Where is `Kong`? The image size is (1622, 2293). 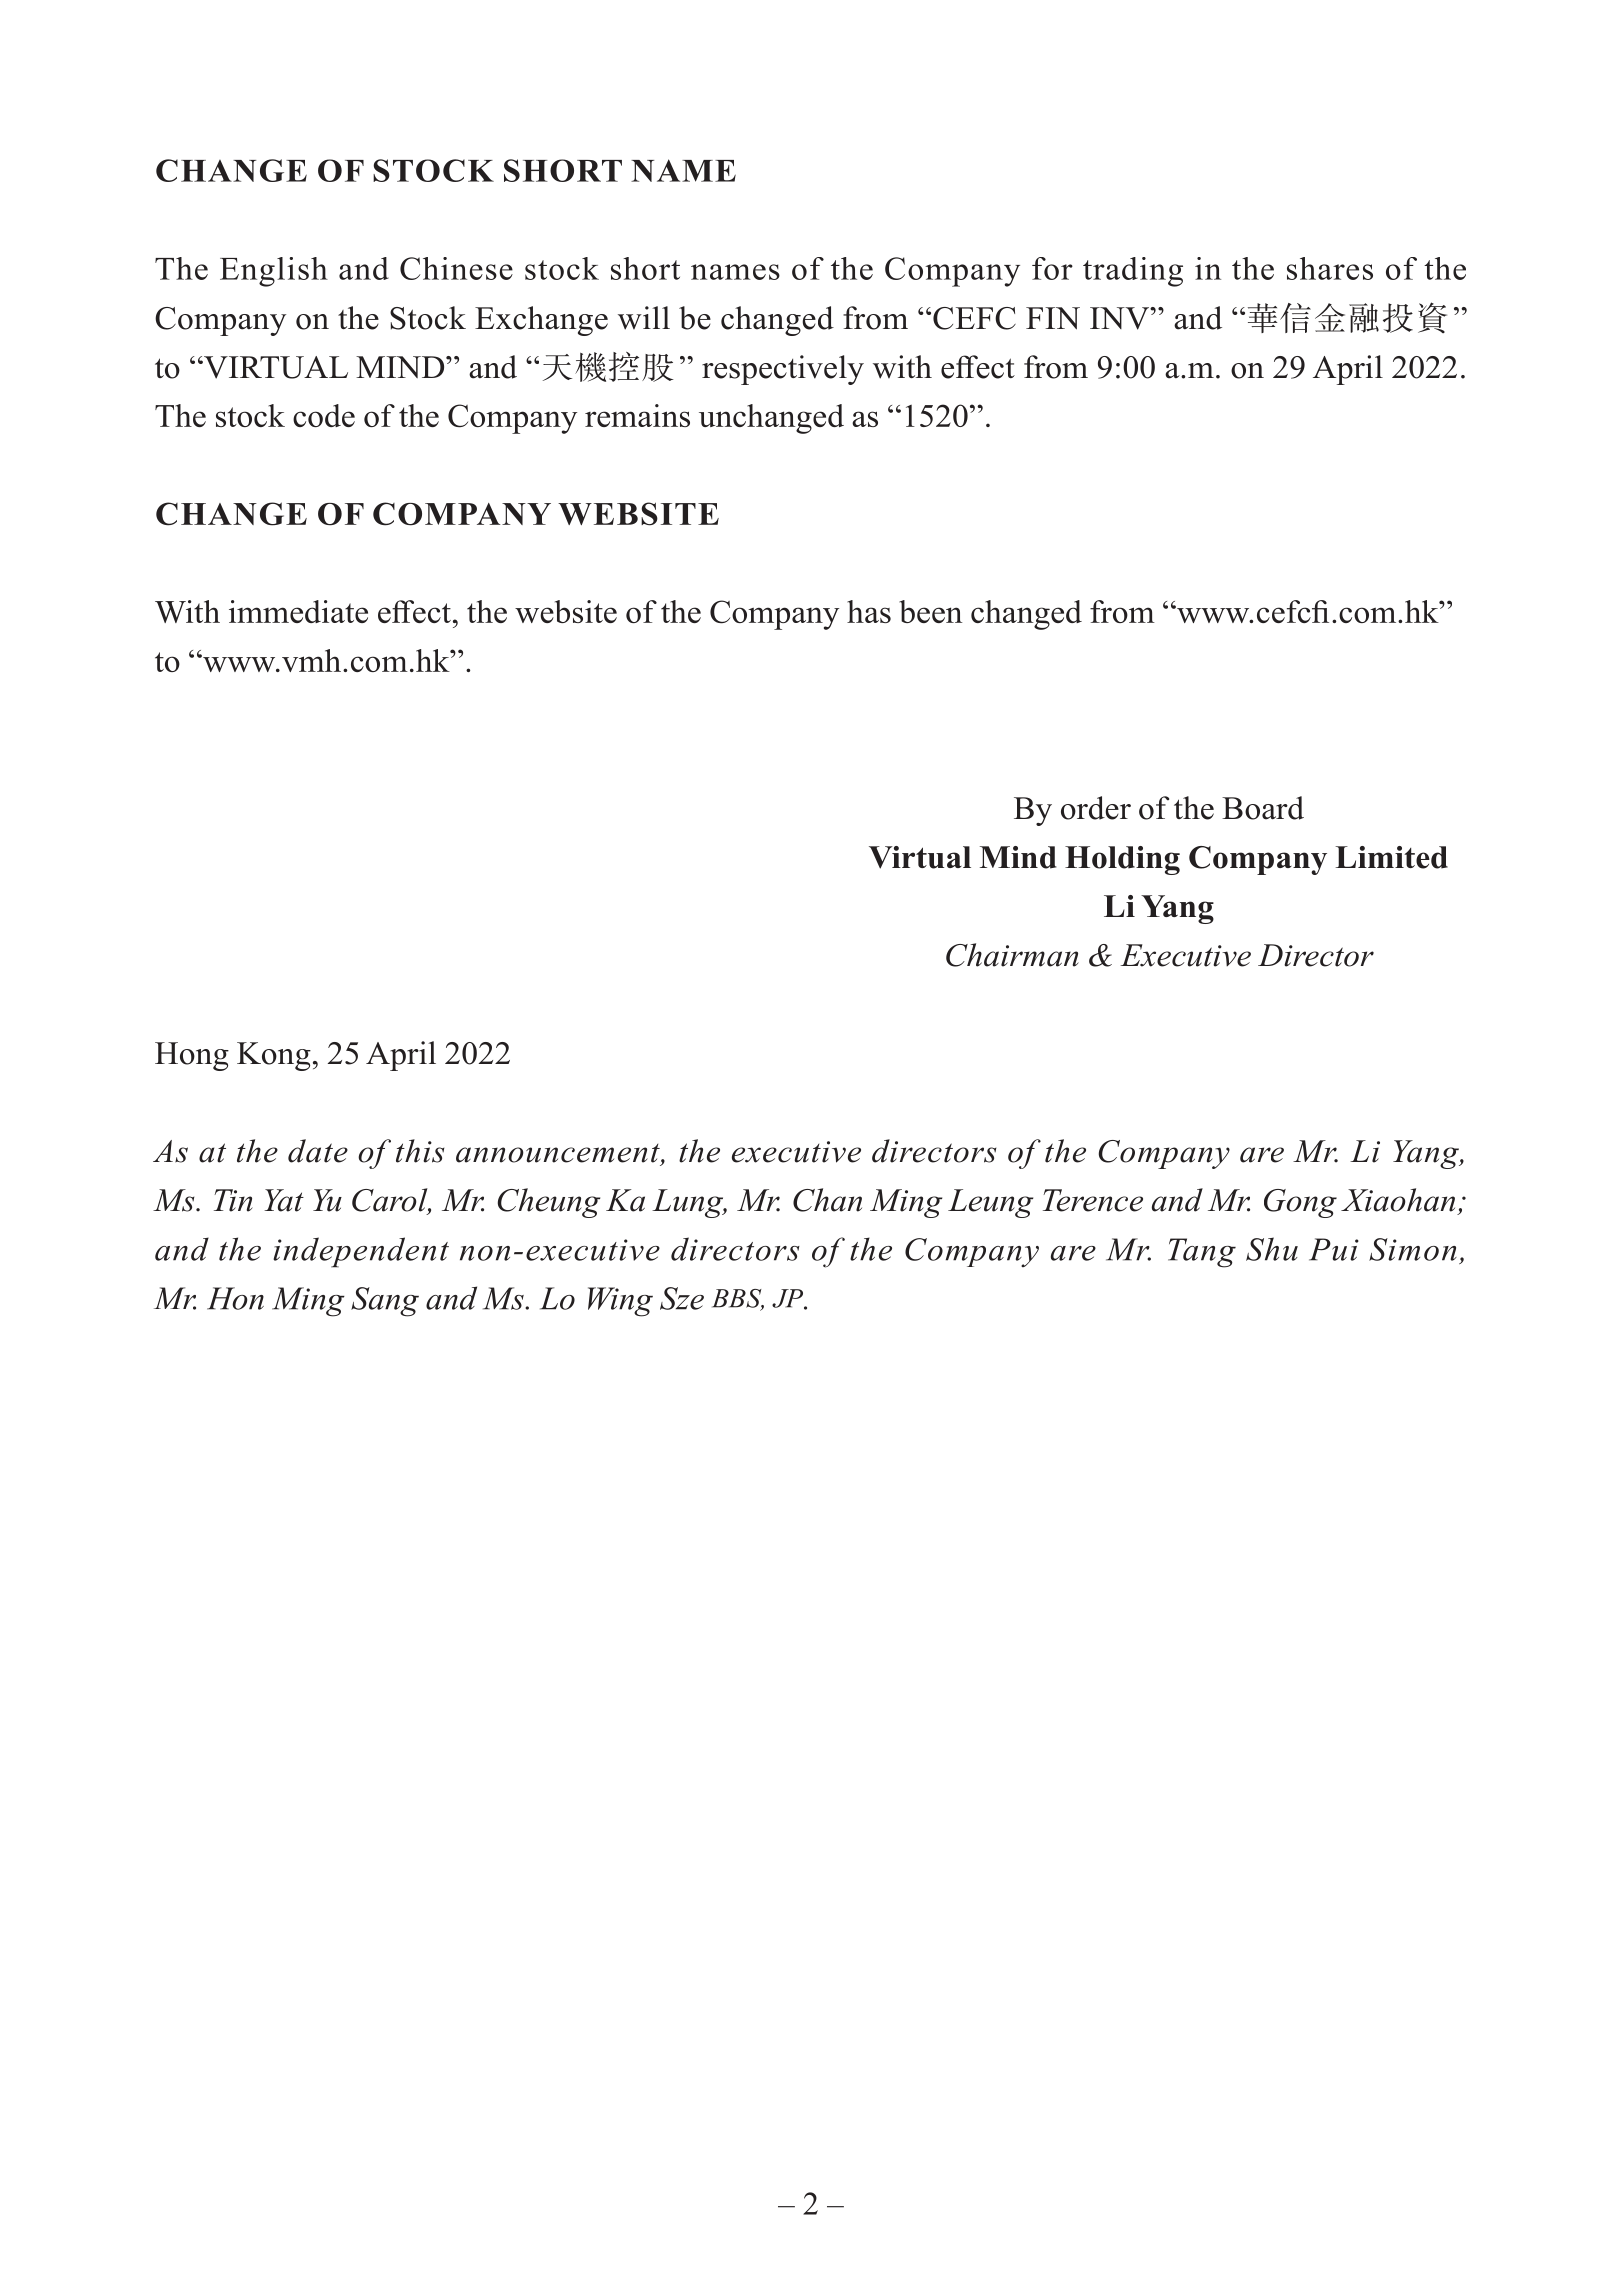
Kong is located at coordinates (274, 1056).
